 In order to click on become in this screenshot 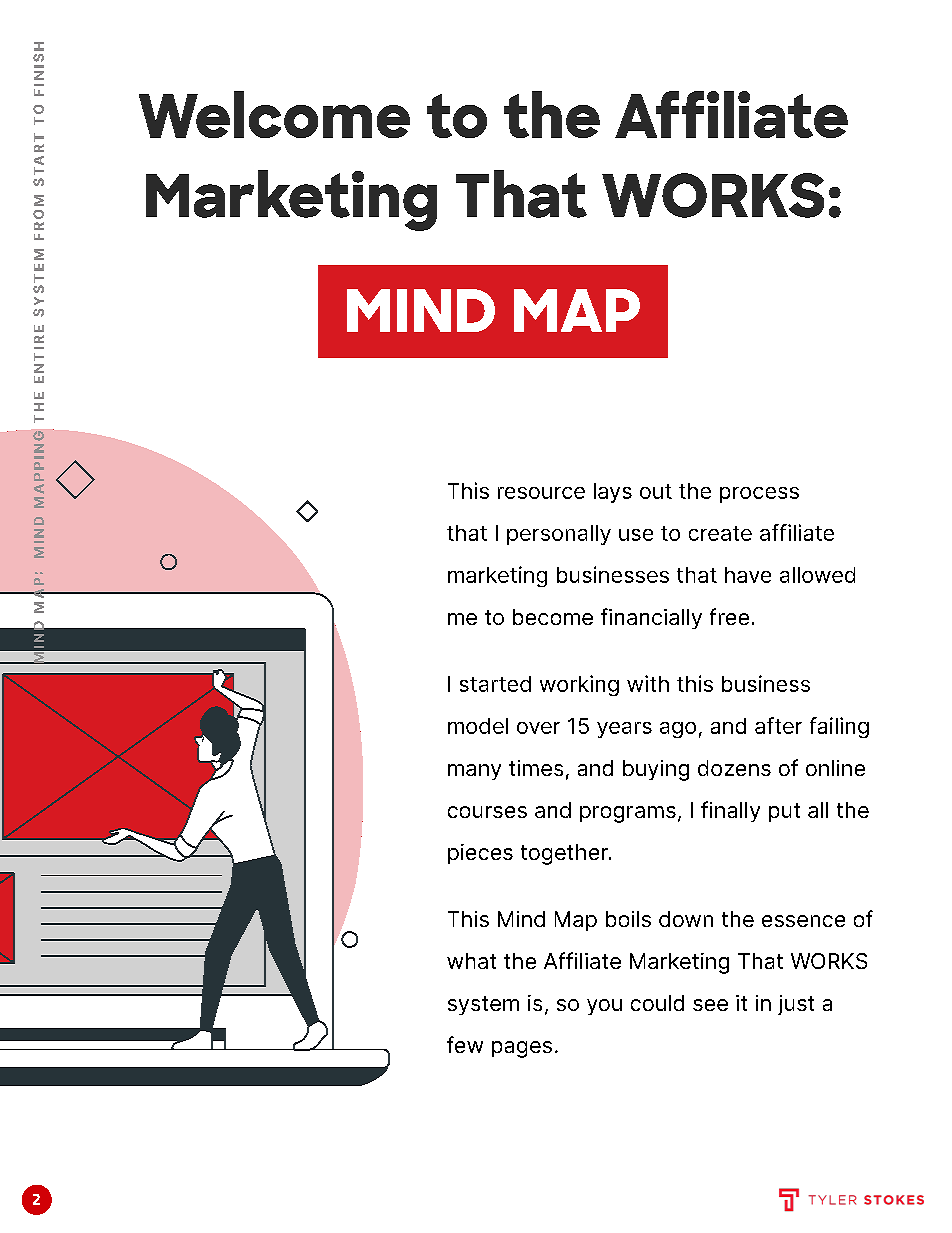, I will do `click(553, 617)`.
